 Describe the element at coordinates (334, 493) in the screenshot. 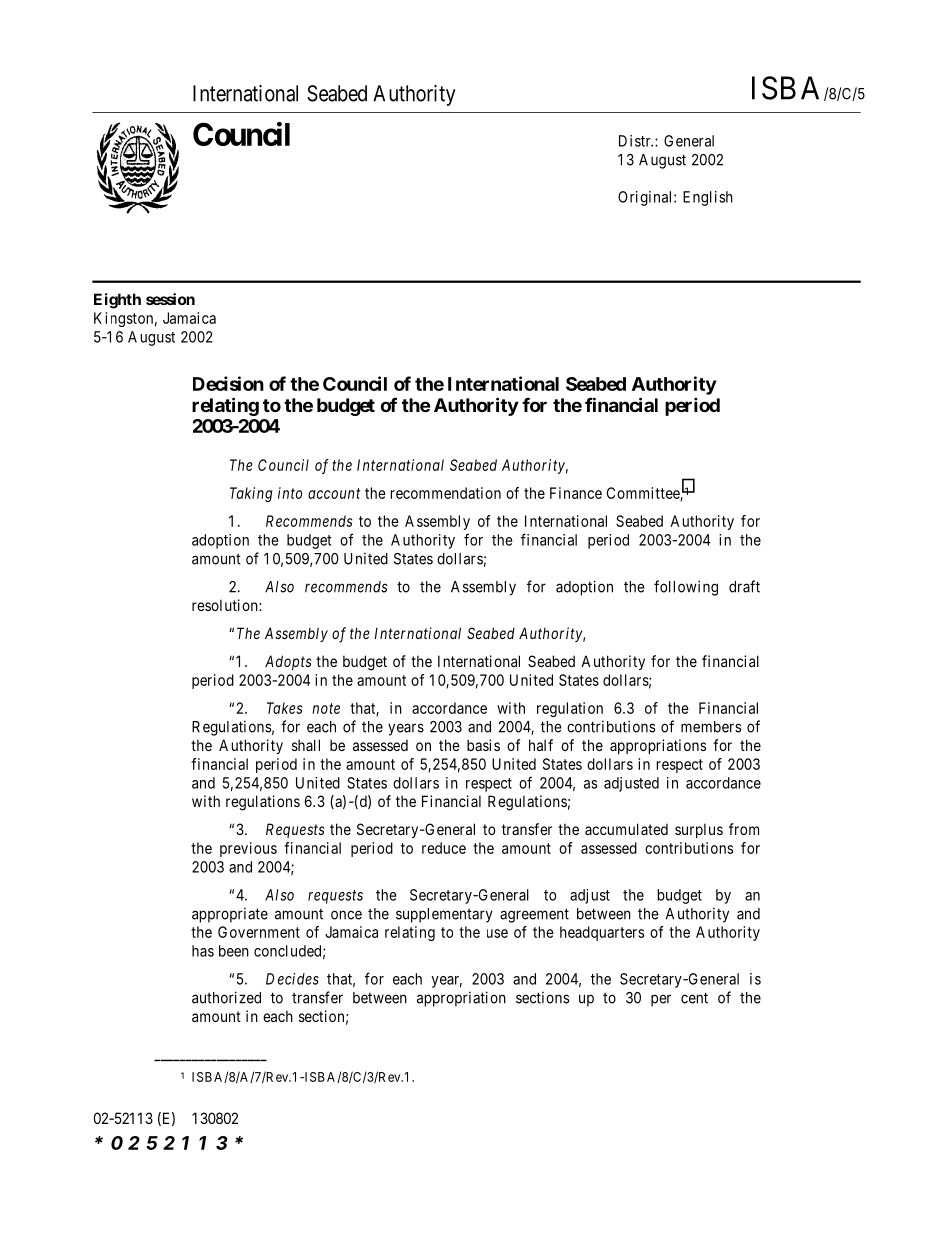

I see `account` at that location.
